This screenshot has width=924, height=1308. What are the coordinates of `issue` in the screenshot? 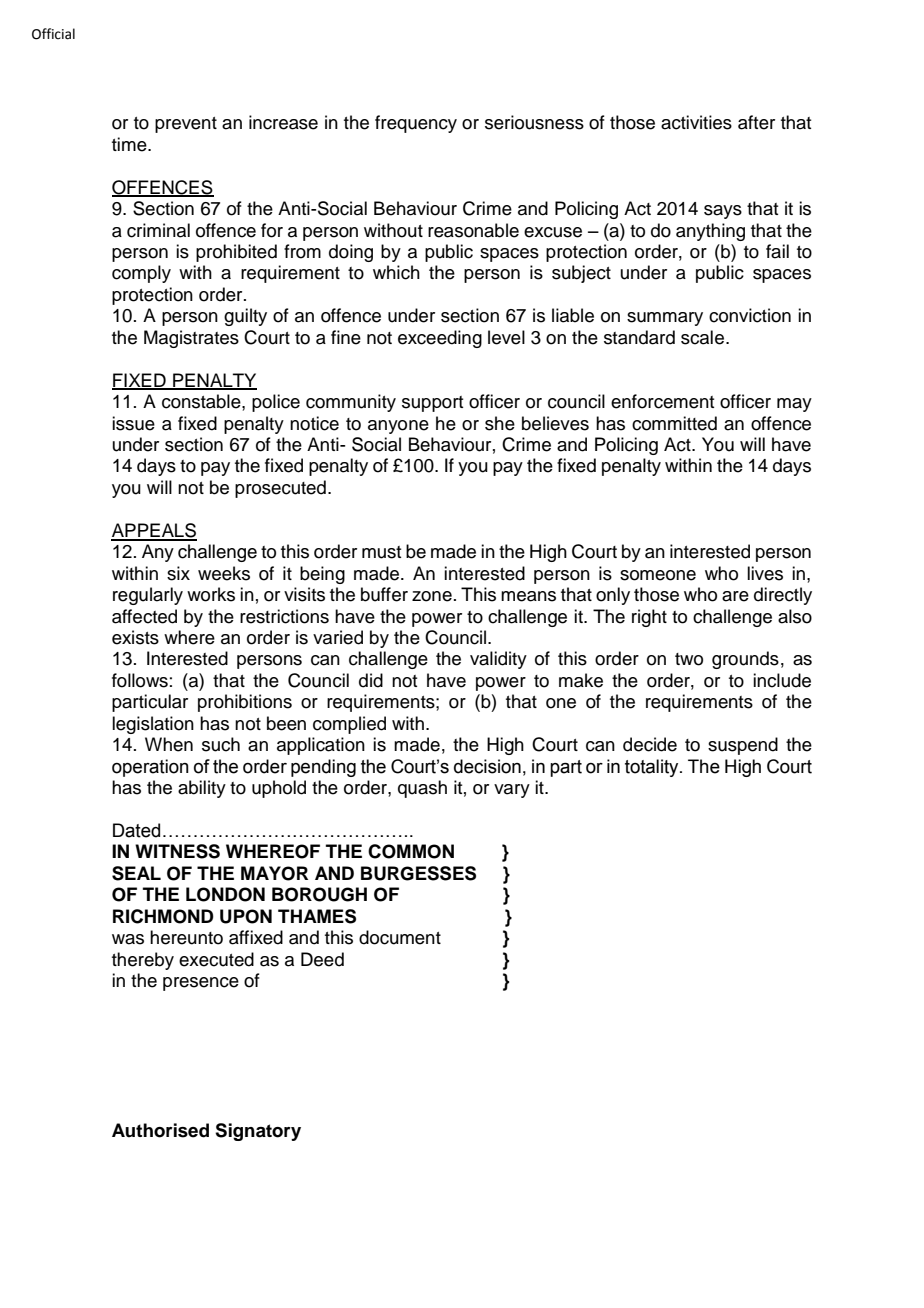 It's located at (133, 423).
